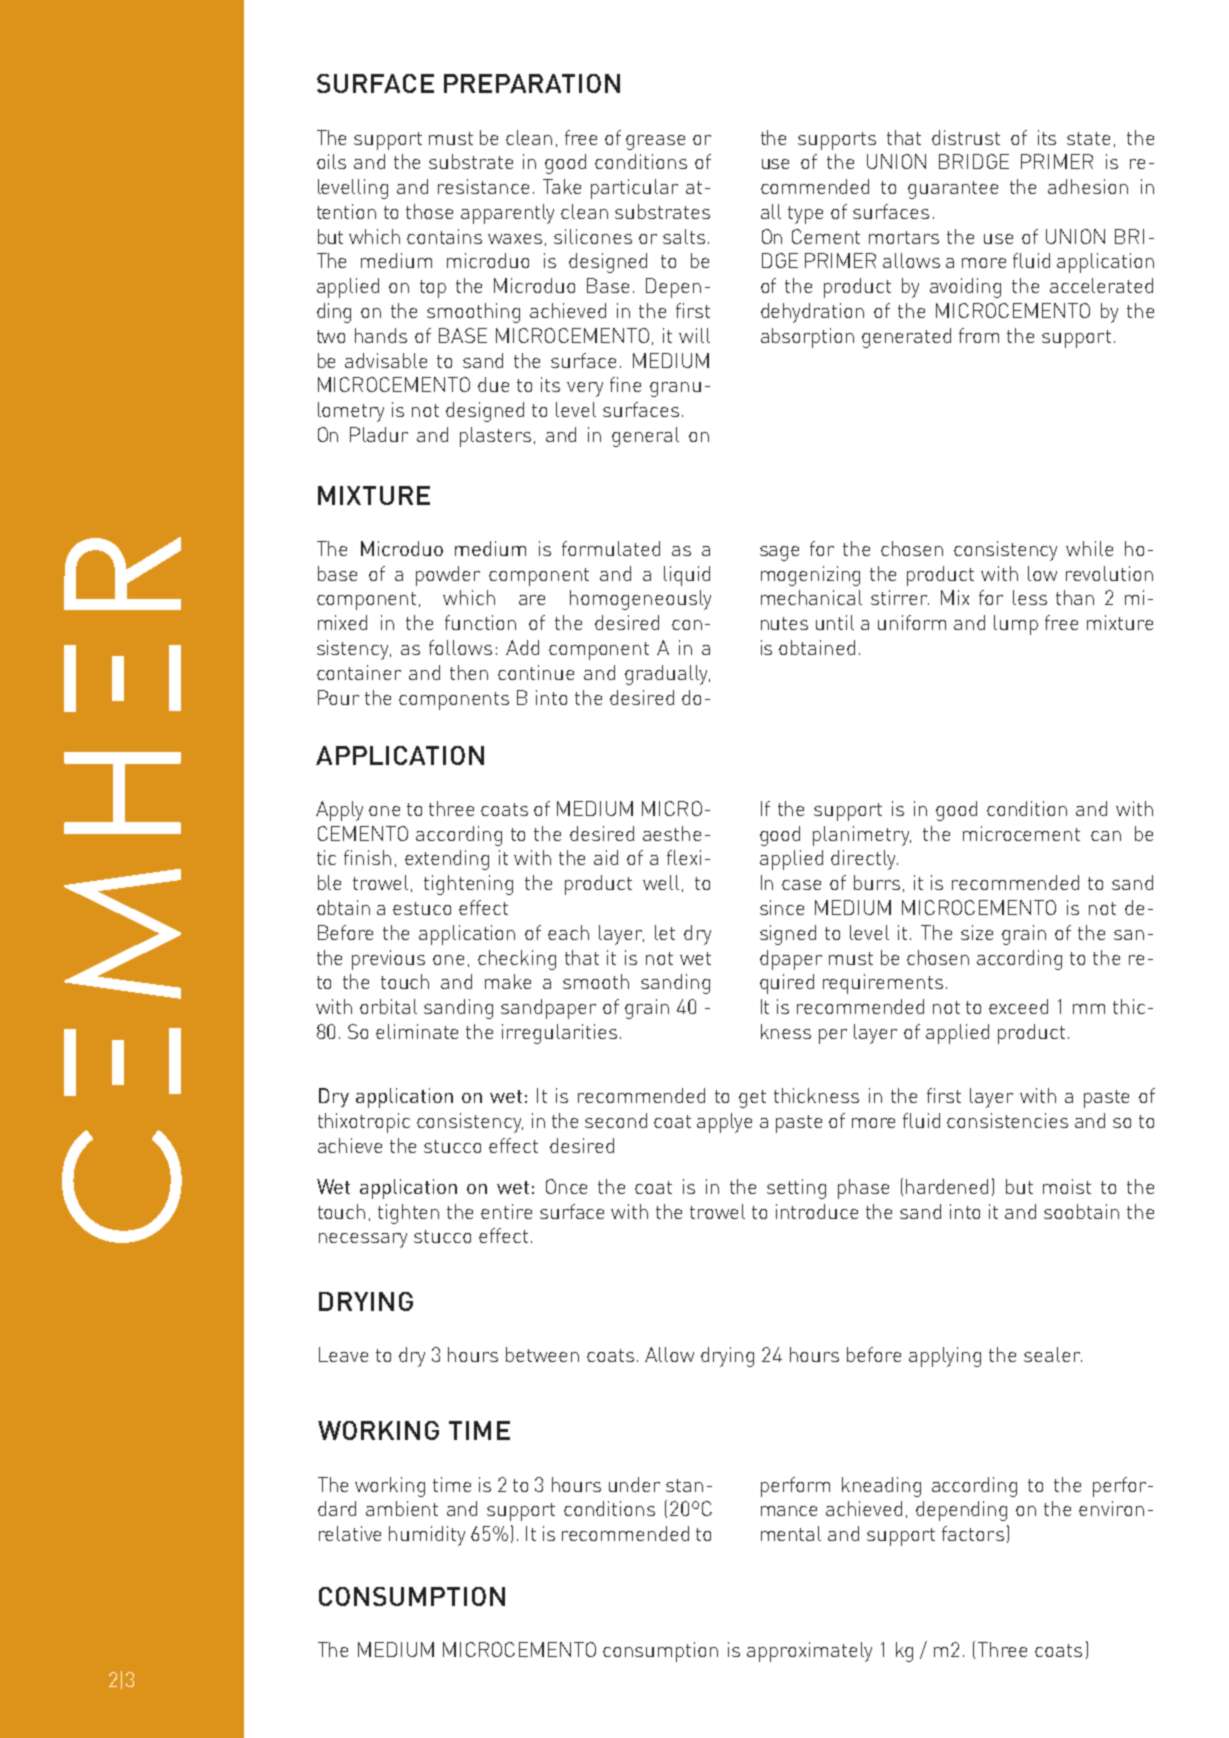 The image size is (1229, 1738). I want to click on eliminate, so click(417, 1031).
